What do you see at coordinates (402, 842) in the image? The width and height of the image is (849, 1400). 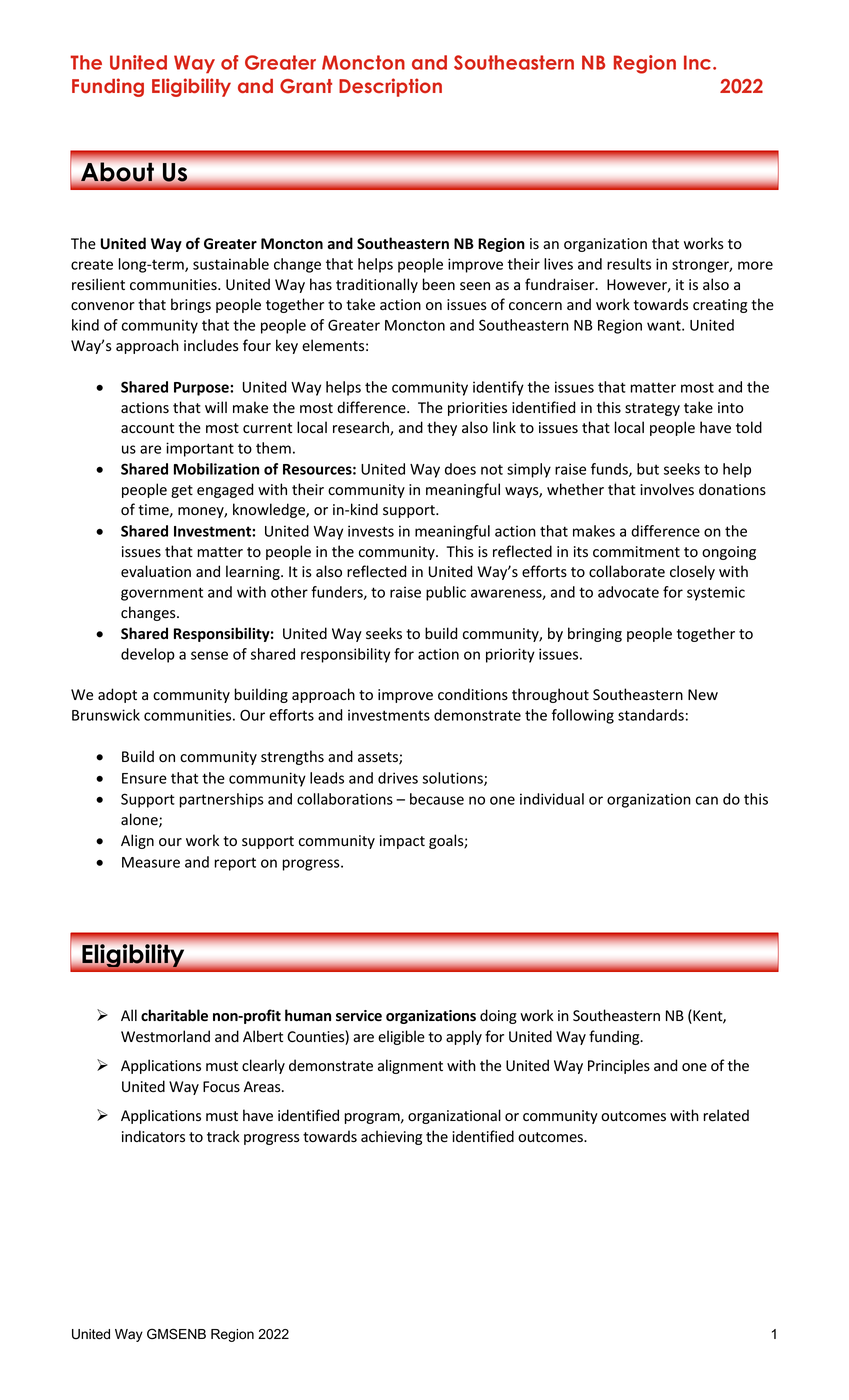 I see `impact` at bounding box center [402, 842].
